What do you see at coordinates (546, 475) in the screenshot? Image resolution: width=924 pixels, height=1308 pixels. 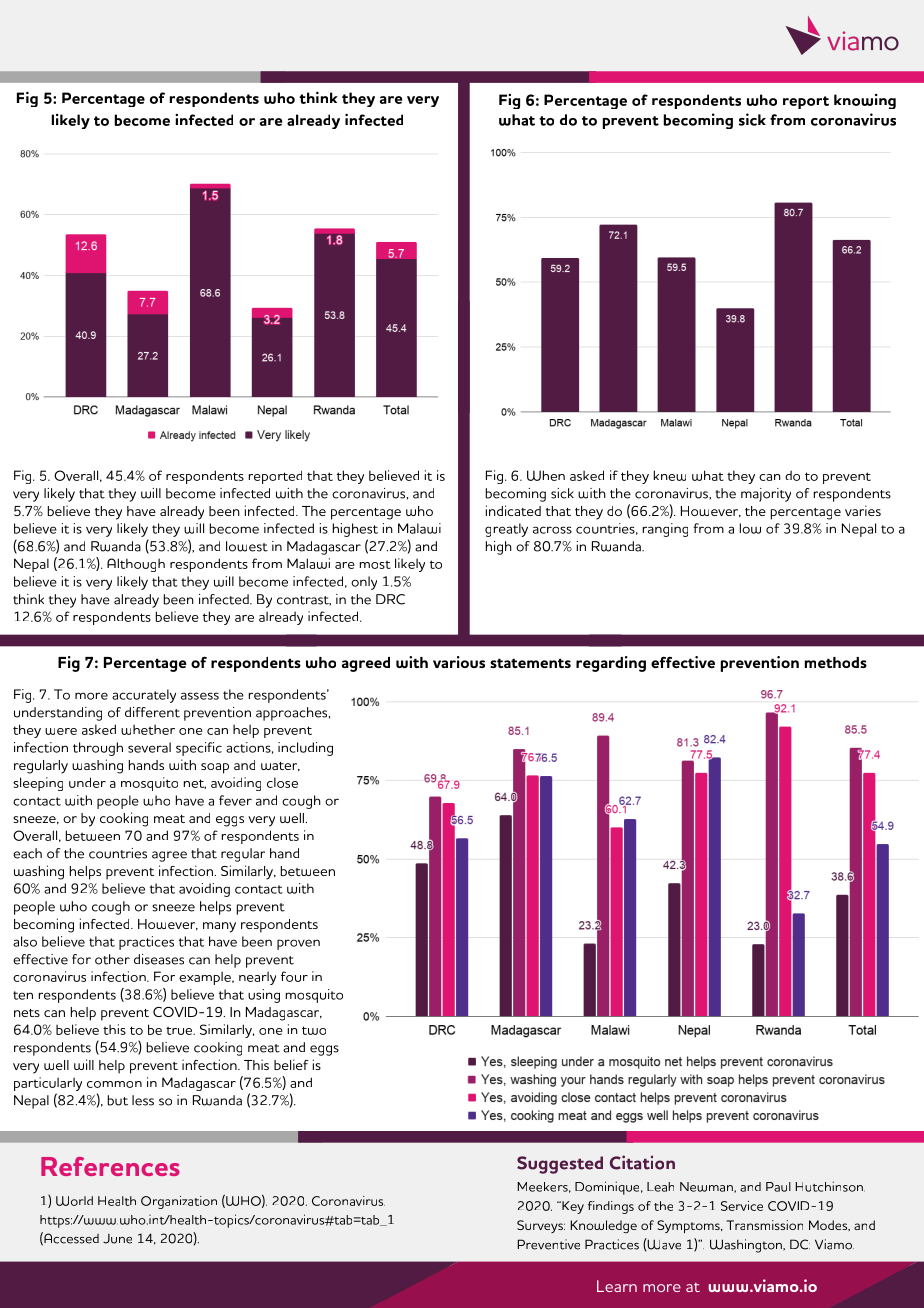 I see `When` at bounding box center [546, 475].
